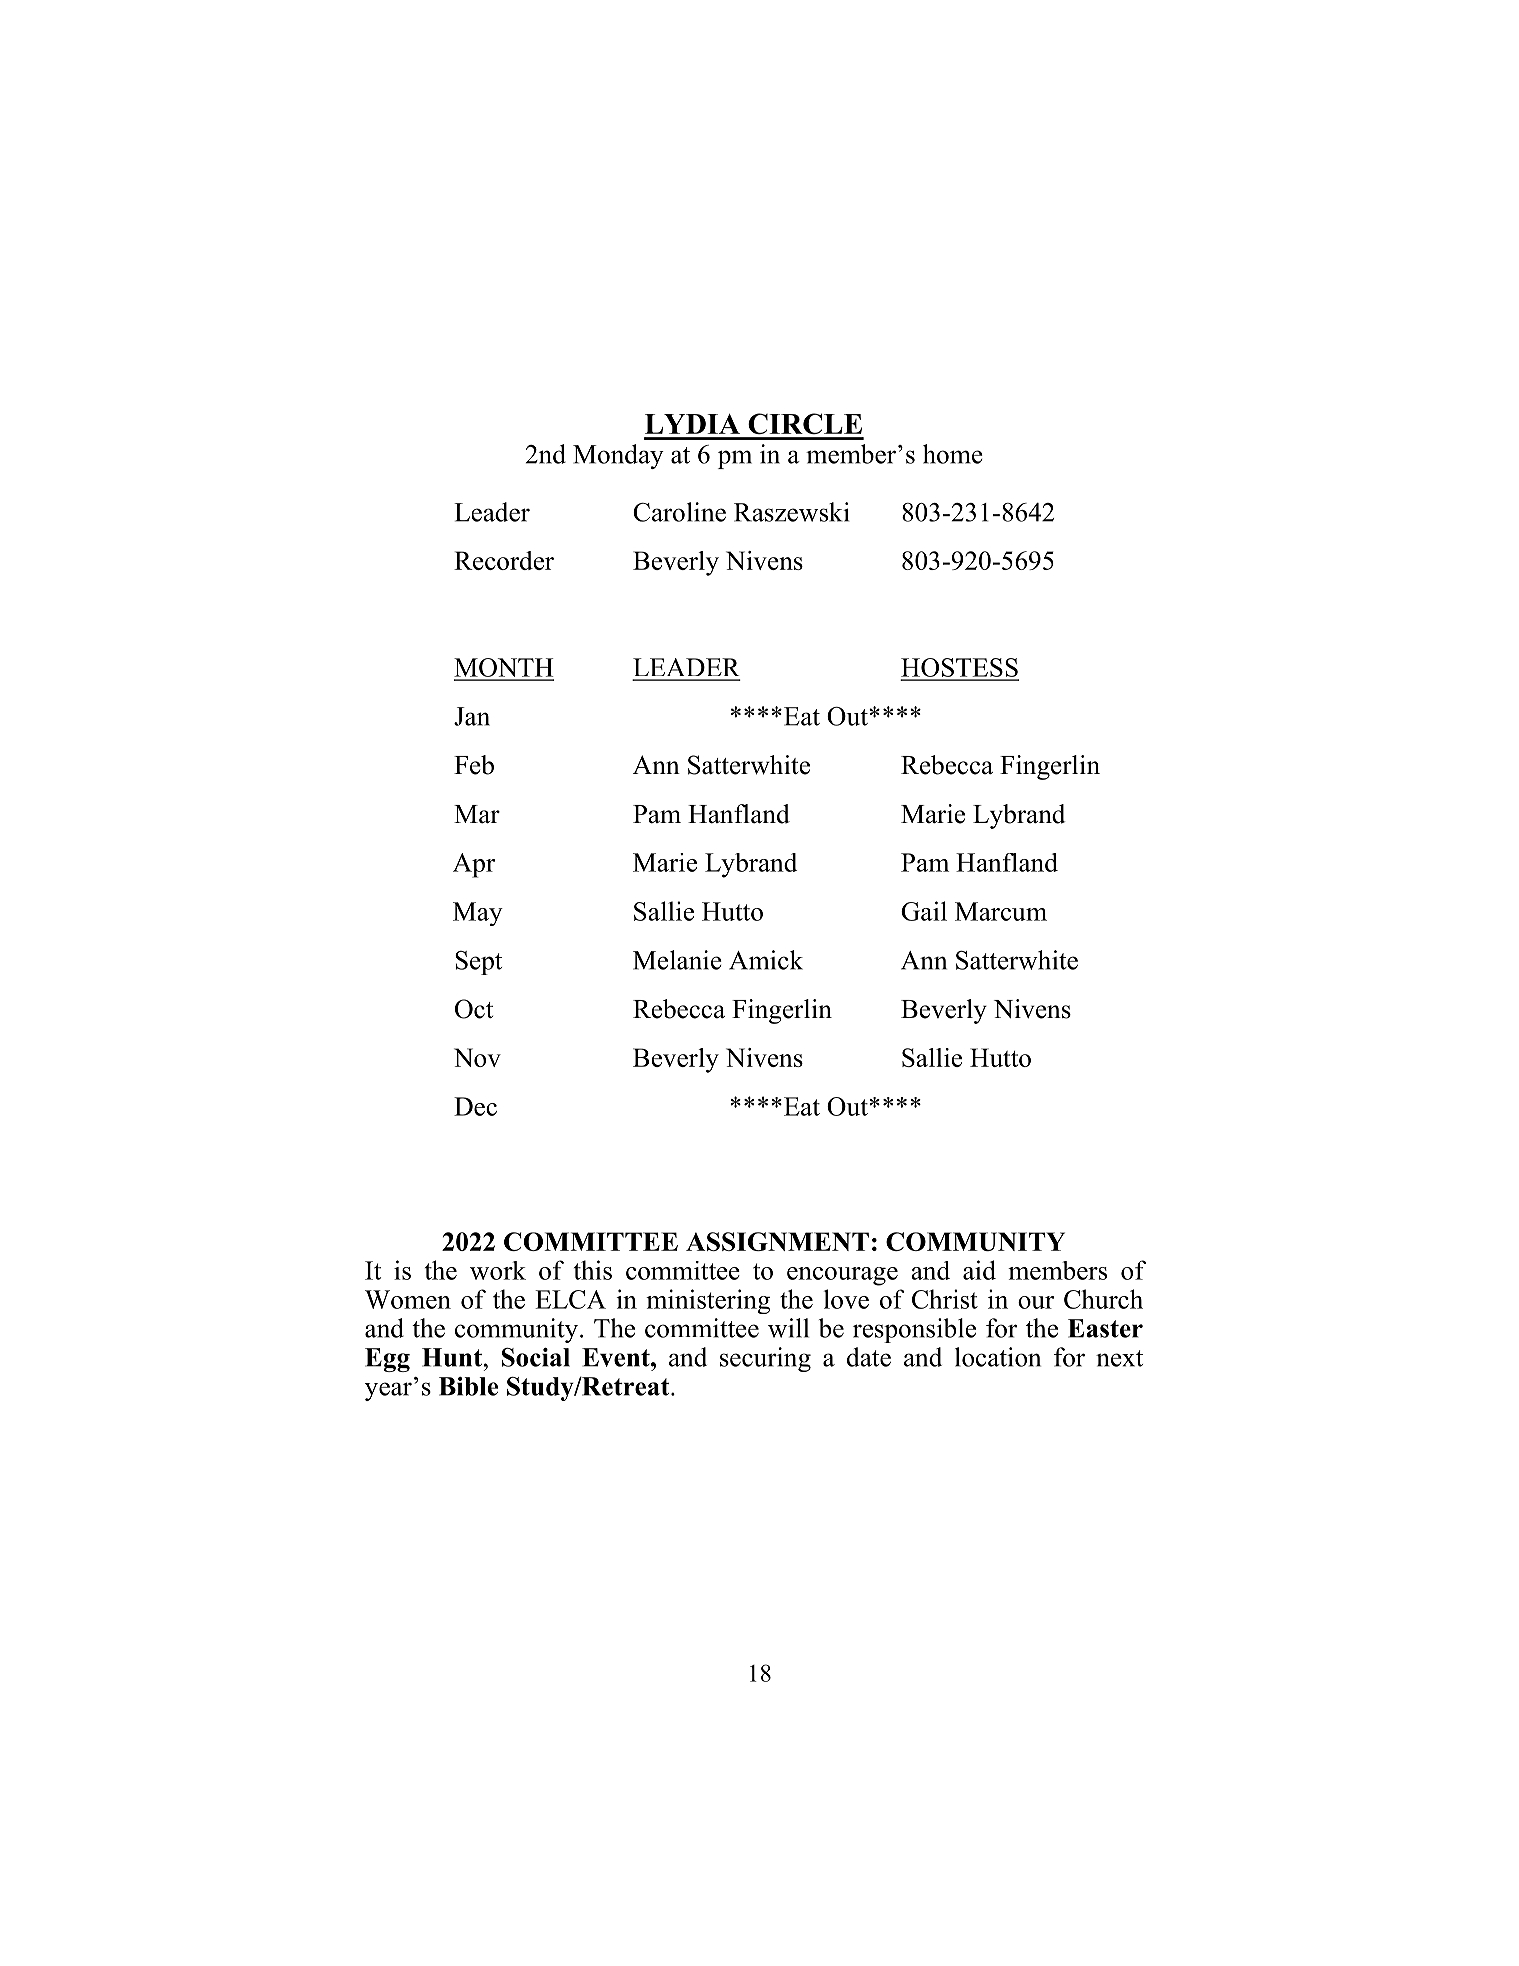 The image size is (1519, 1966). What do you see at coordinates (953, 454) in the document?
I see `home` at bounding box center [953, 454].
